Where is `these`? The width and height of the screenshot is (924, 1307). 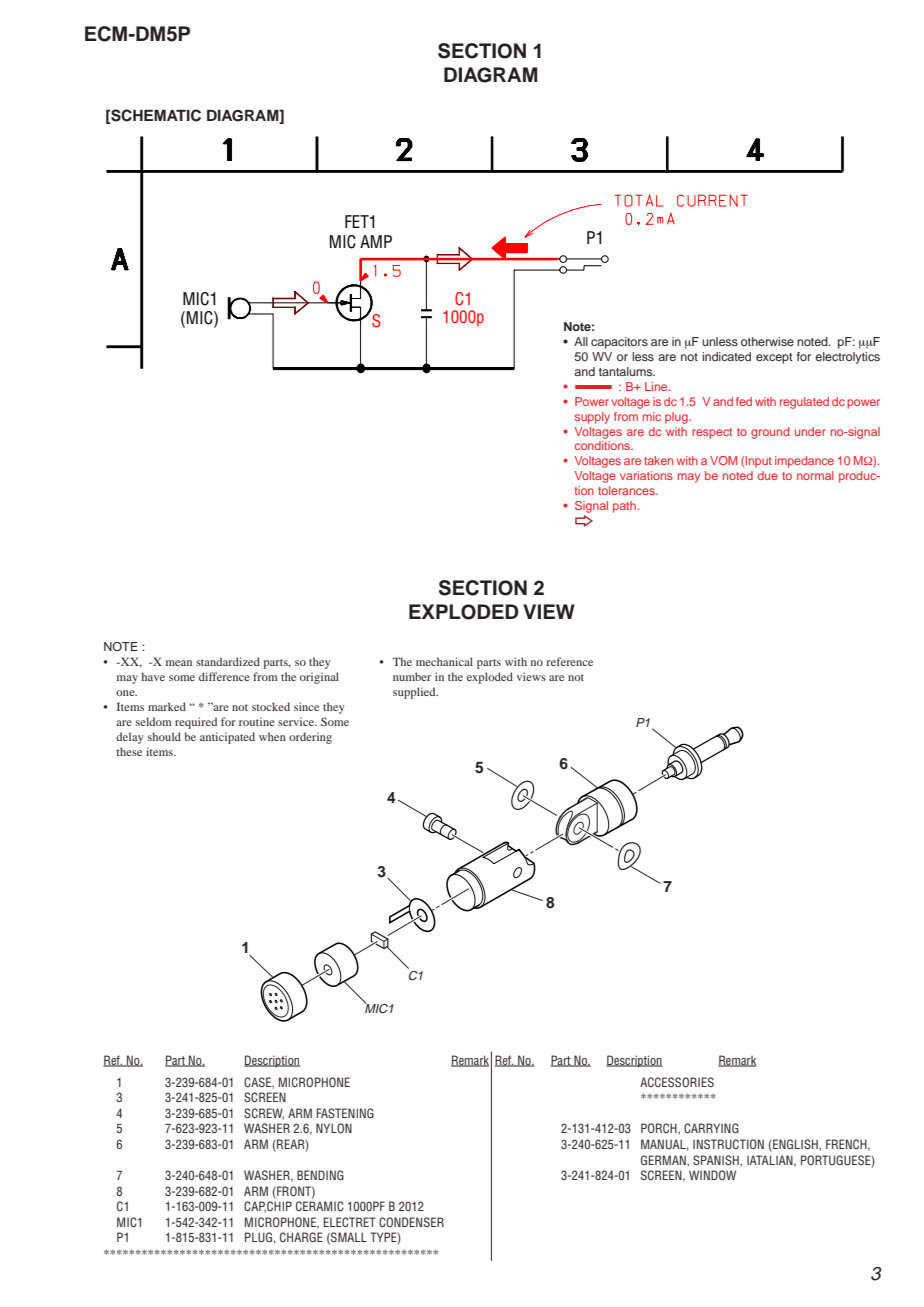
these is located at coordinates (129, 751).
